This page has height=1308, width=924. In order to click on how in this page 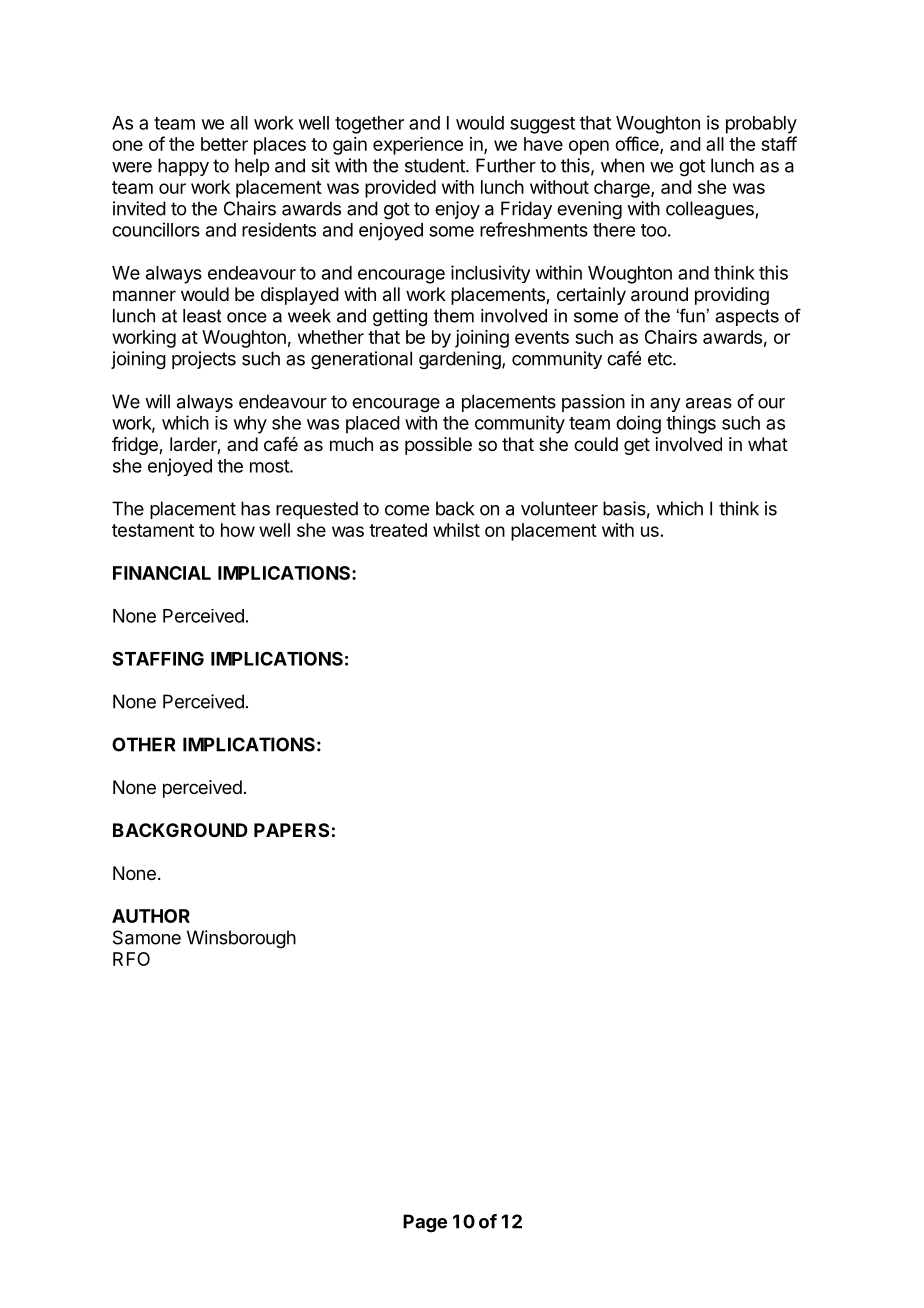, I will do `click(238, 530)`.
